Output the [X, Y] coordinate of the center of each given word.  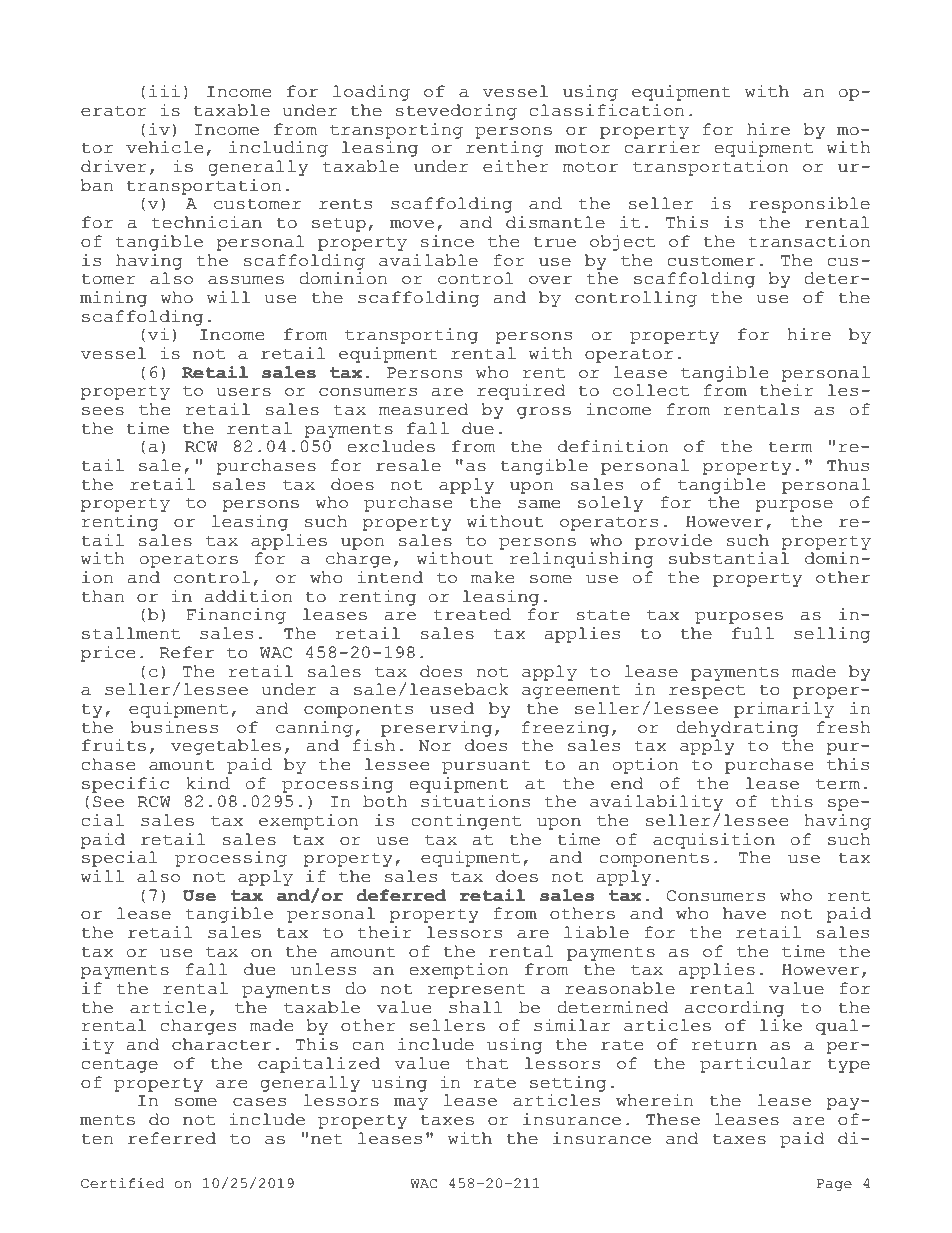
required [521, 392]
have [744, 913]
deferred [401, 895]
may [411, 1104]
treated [472, 614]
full [753, 633]
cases [259, 1102]
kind [208, 783]
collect [651, 390]
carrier [662, 147]
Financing [236, 616]
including [278, 149]
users [244, 392]
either [516, 166]
